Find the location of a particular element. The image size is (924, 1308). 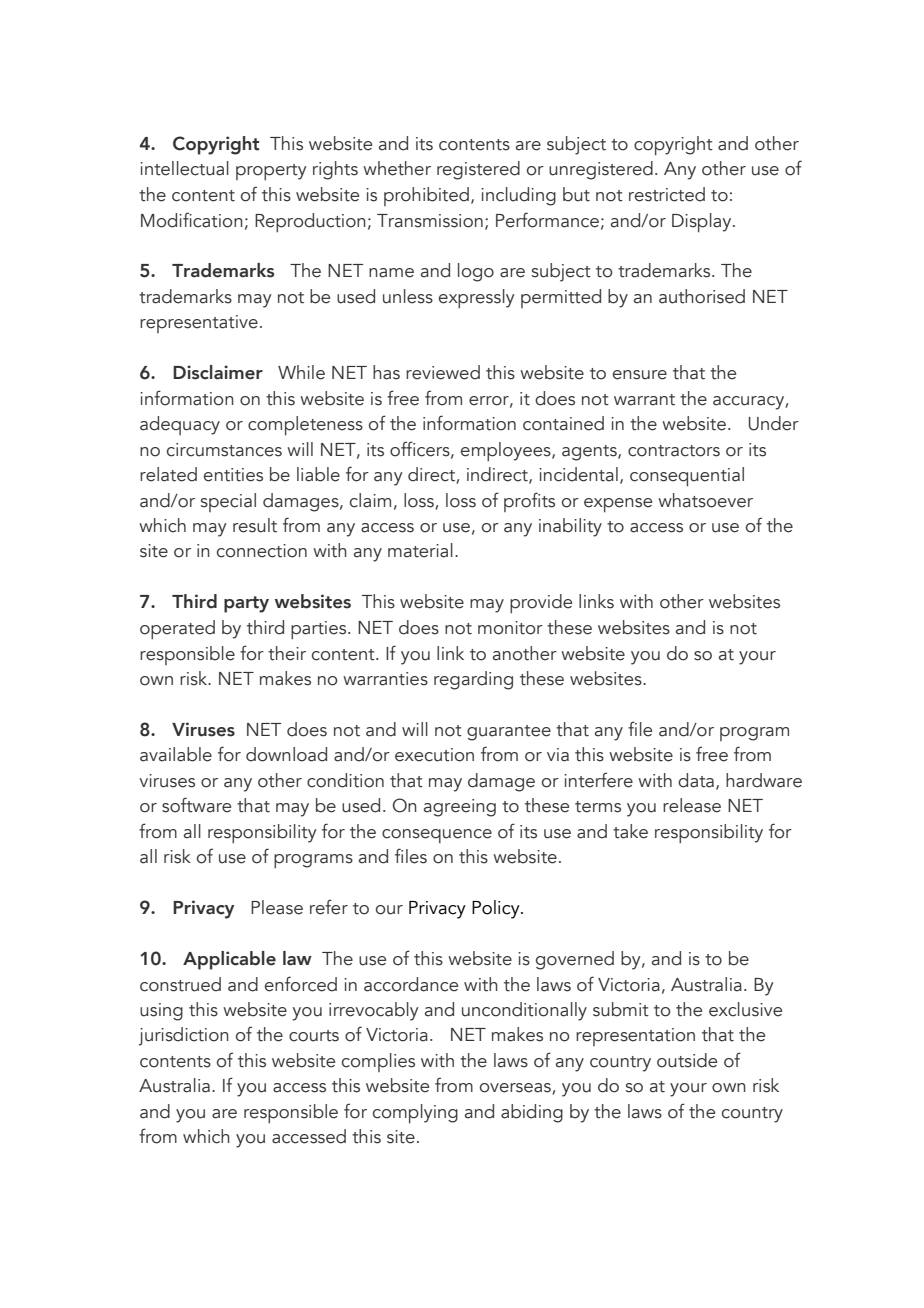

software is located at coordinates (196, 805).
